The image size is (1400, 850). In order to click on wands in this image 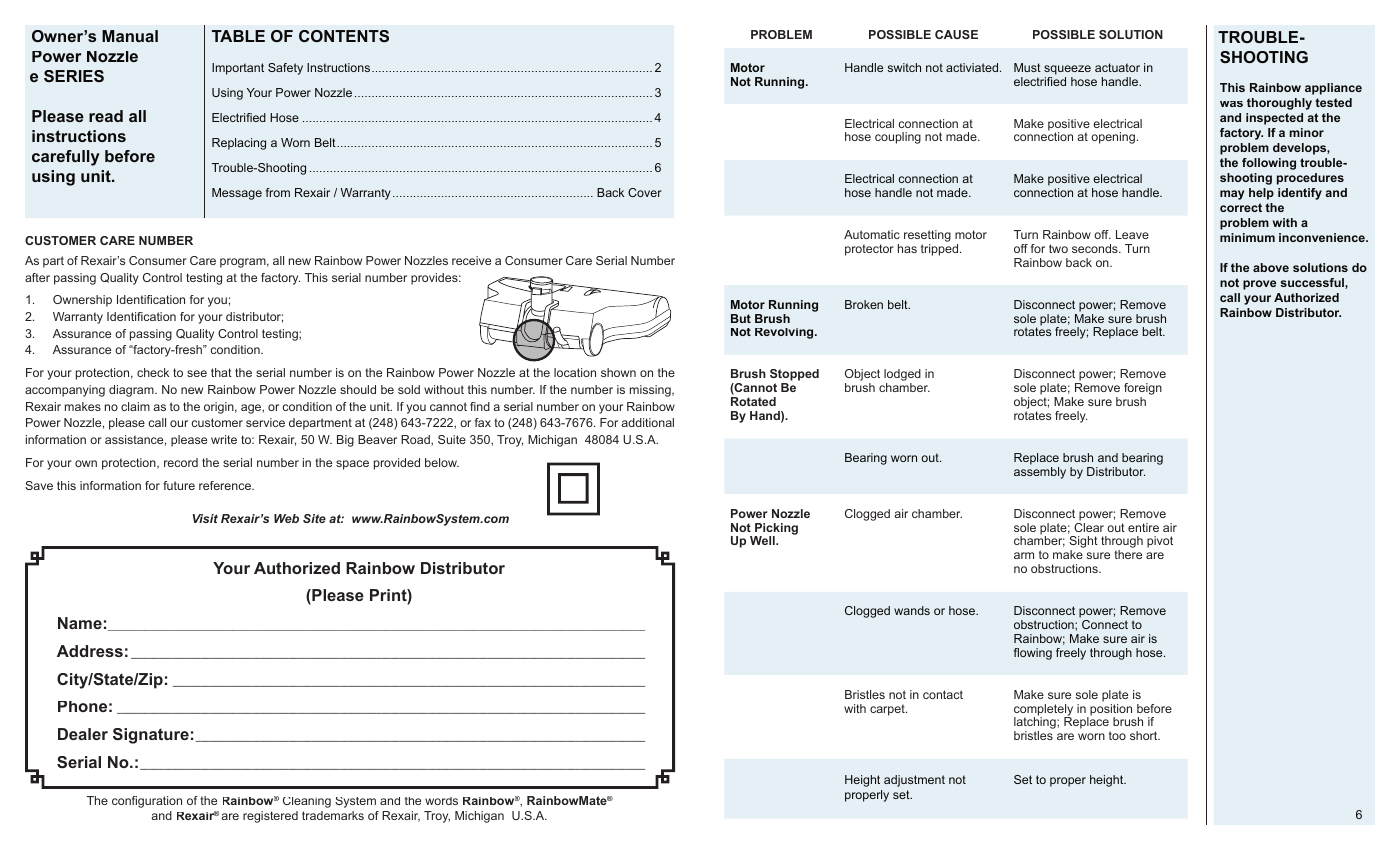, I will do `click(912, 610)`.
